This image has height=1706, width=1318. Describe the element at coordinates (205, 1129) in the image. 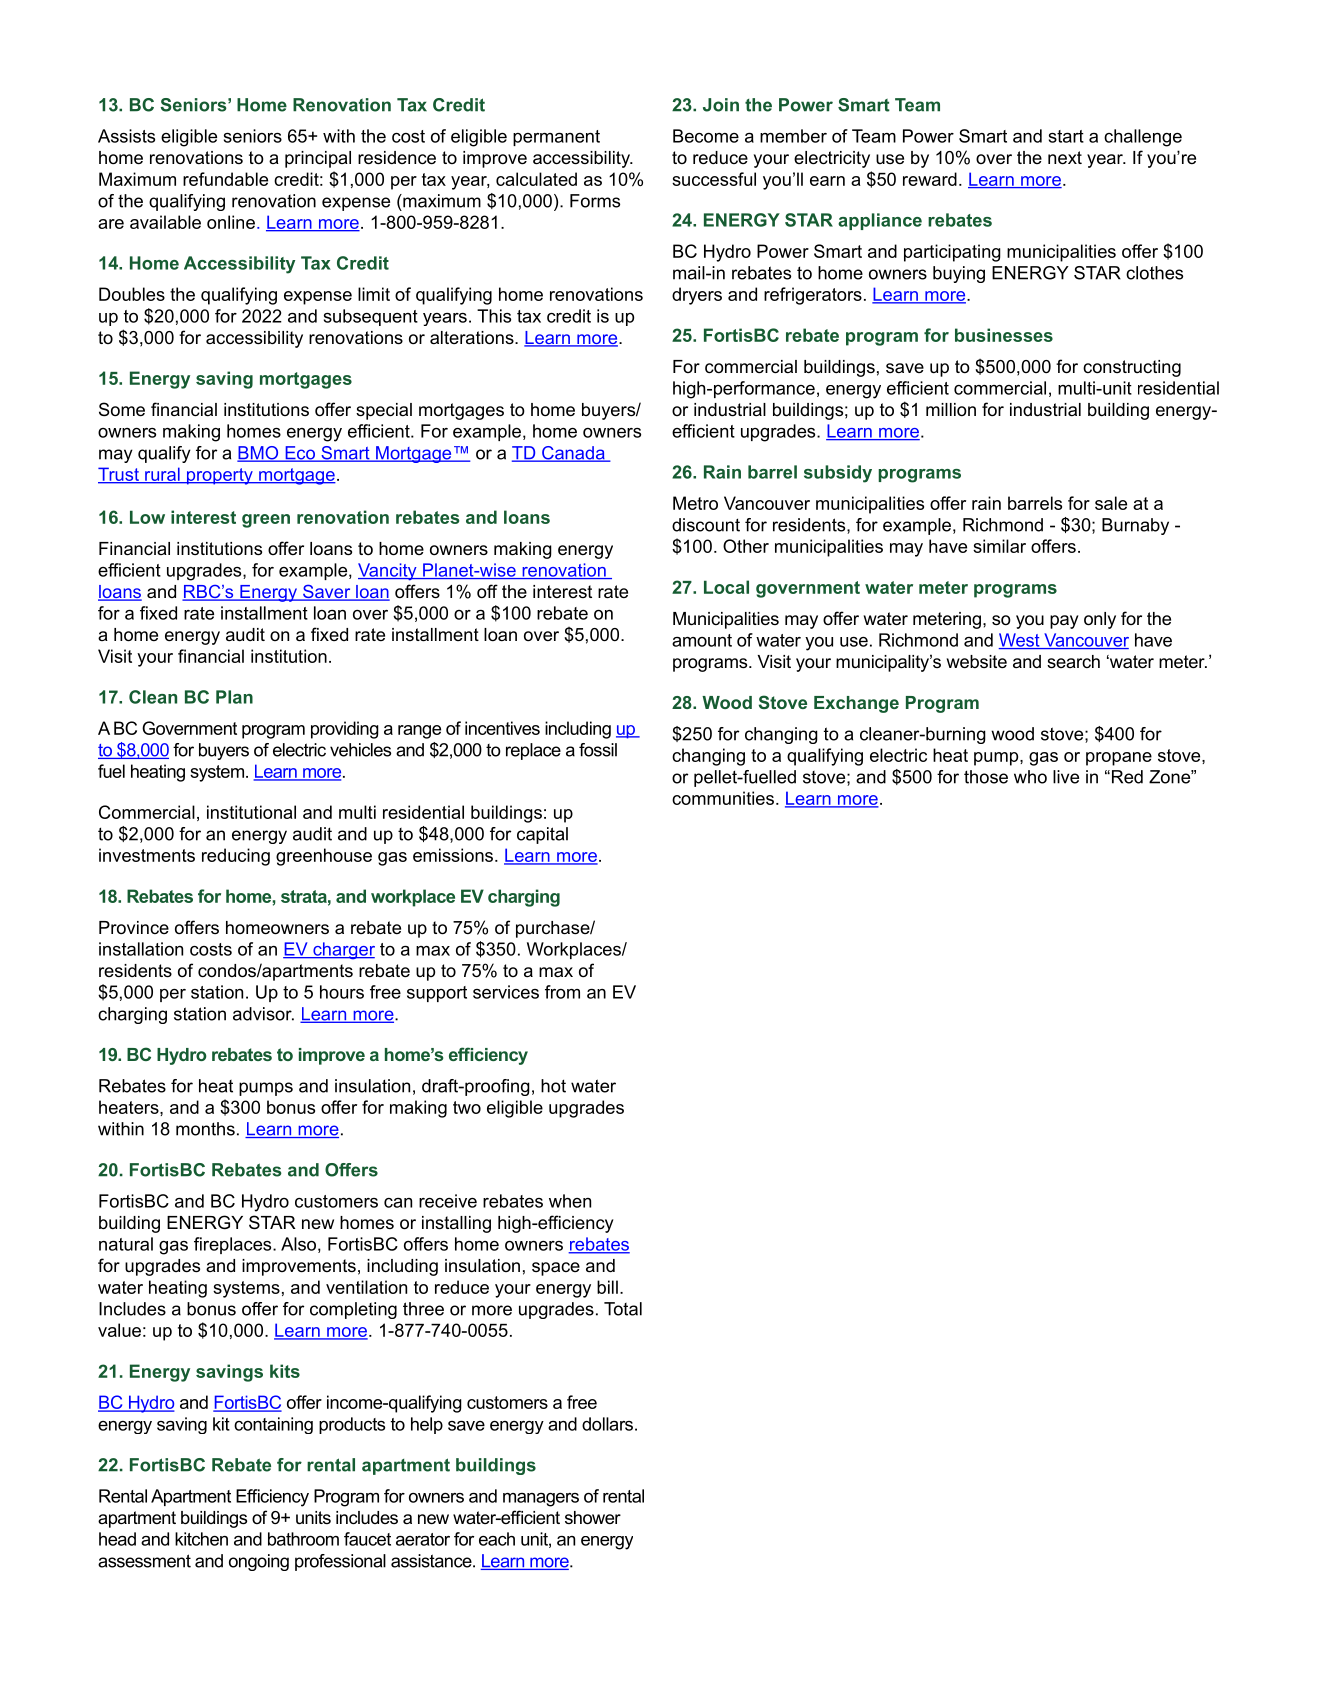

I see `months` at that location.
